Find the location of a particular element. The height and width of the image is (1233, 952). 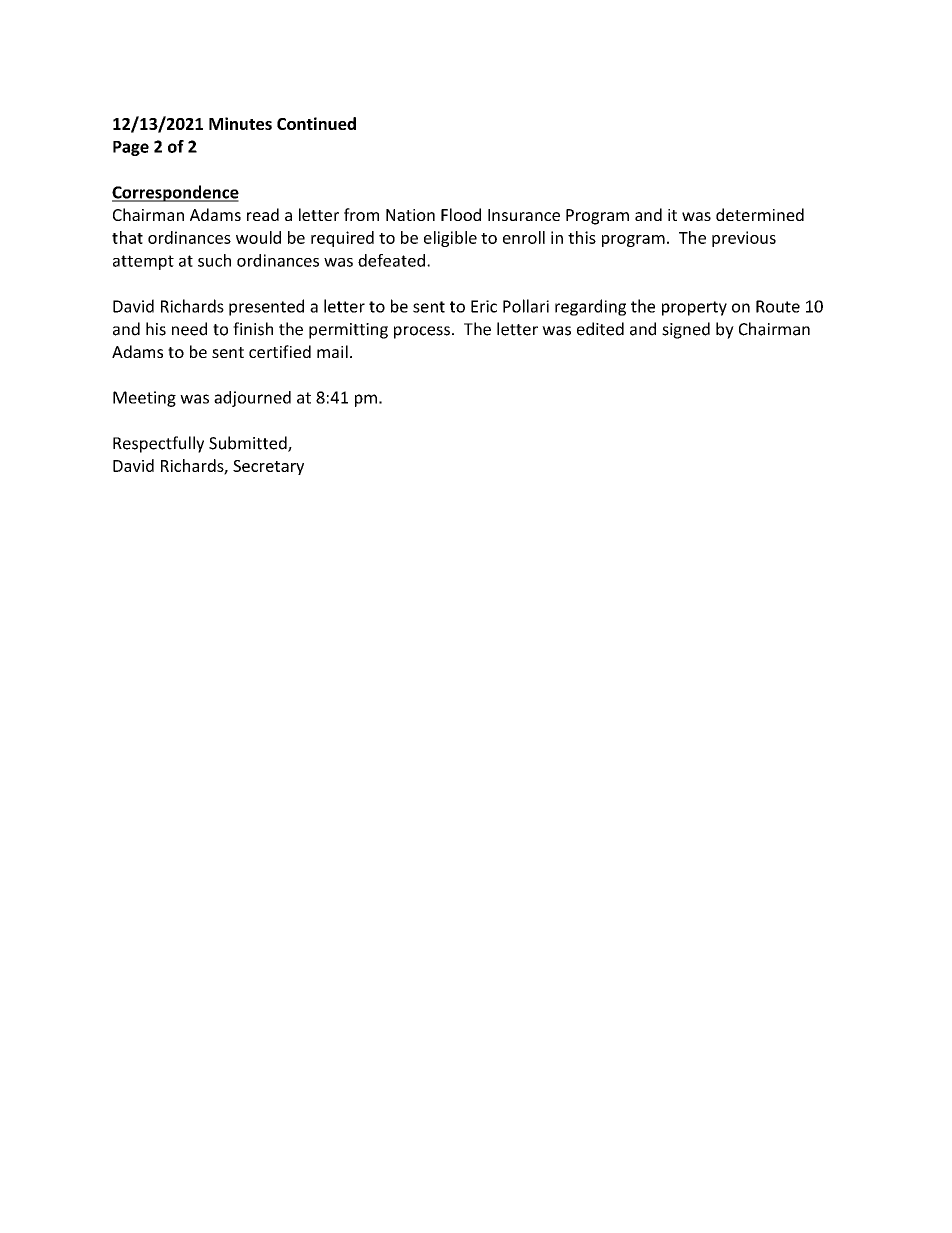

signed is located at coordinates (686, 330).
